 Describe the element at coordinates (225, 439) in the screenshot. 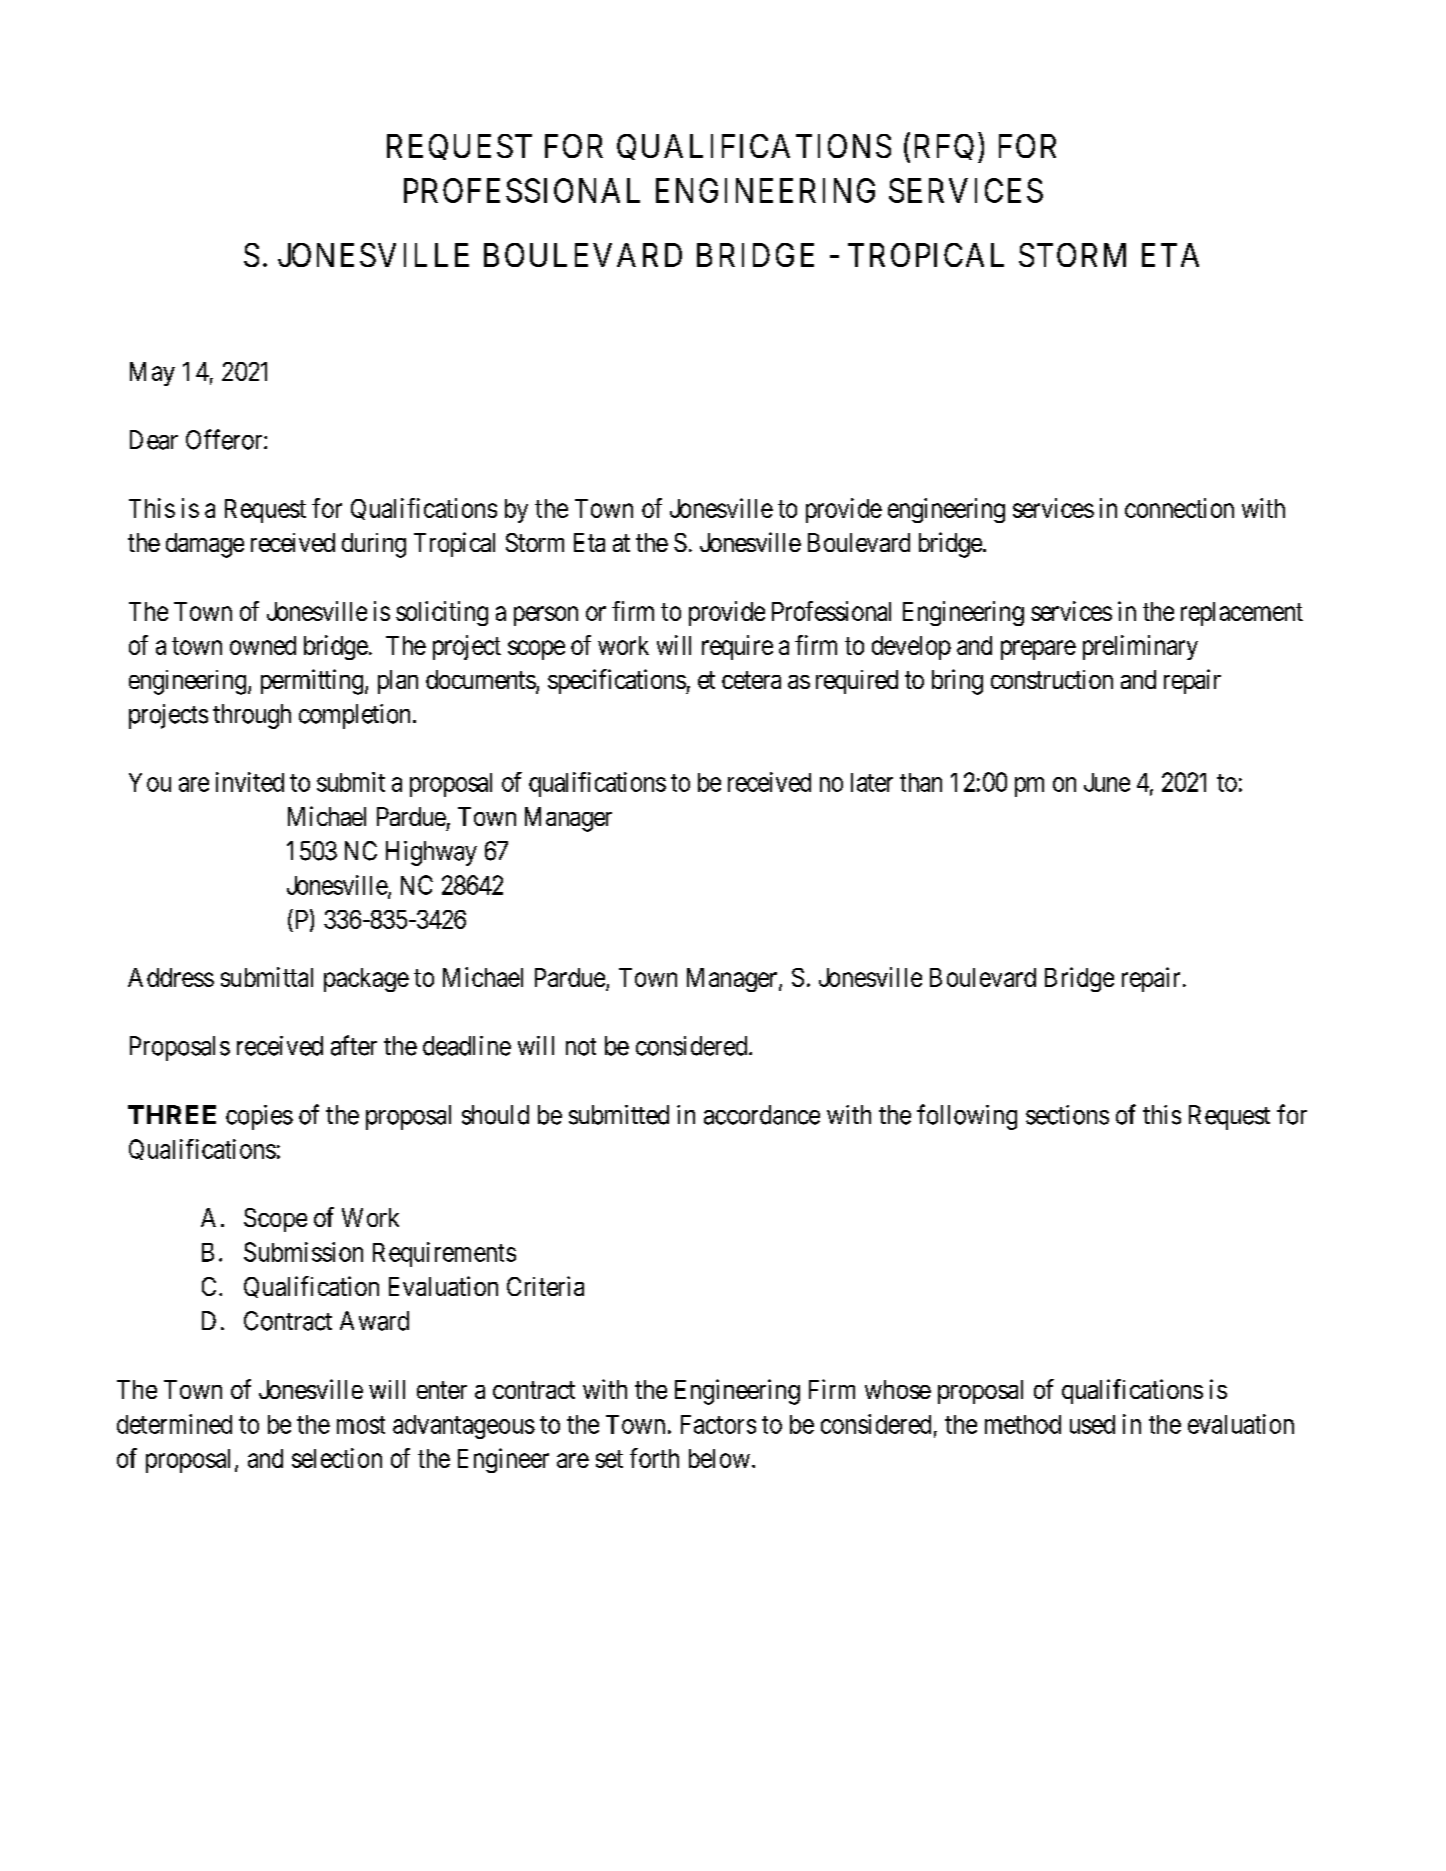

I see `Offeror` at that location.
